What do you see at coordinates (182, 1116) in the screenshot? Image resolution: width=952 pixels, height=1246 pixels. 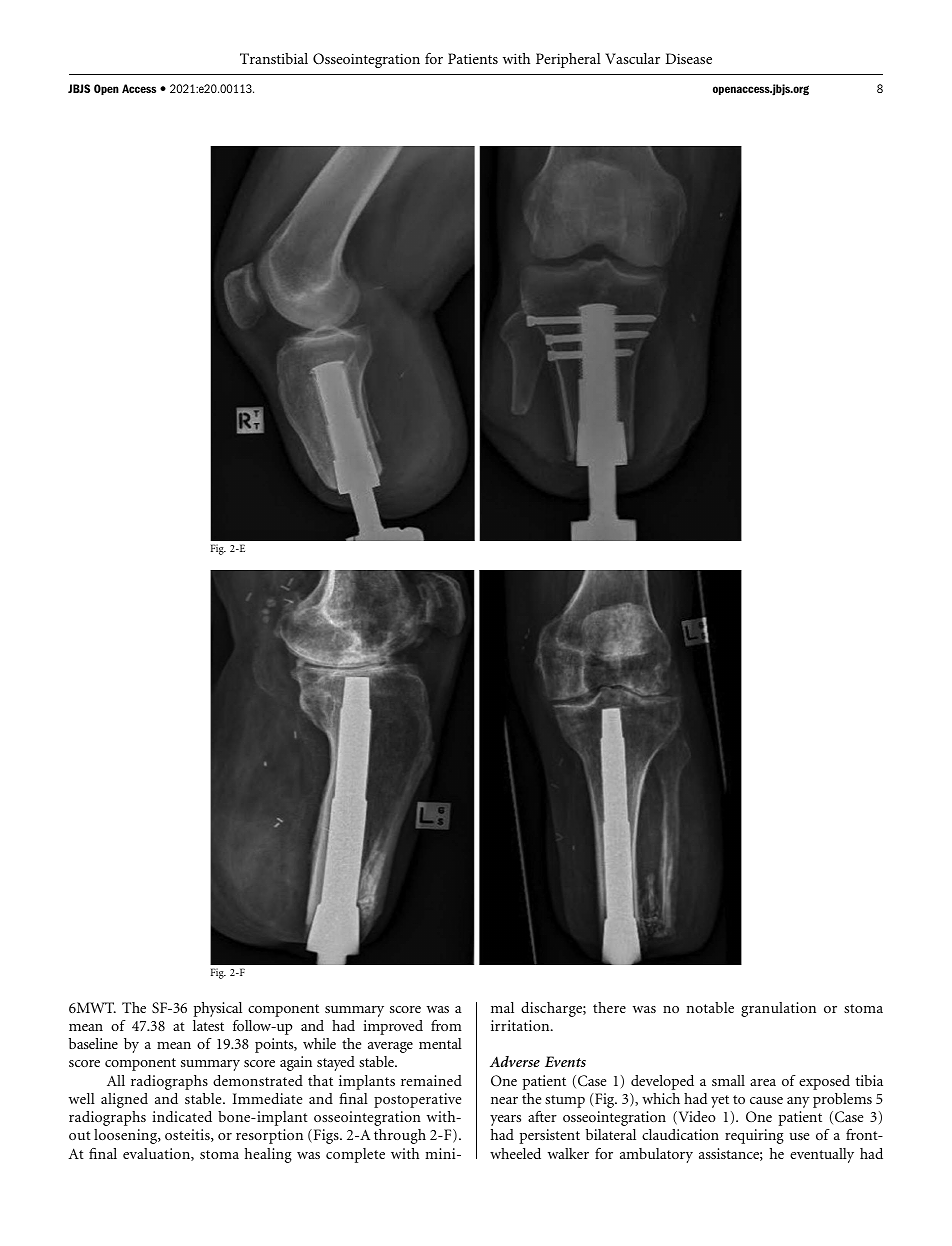 I see `indicated` at bounding box center [182, 1116].
